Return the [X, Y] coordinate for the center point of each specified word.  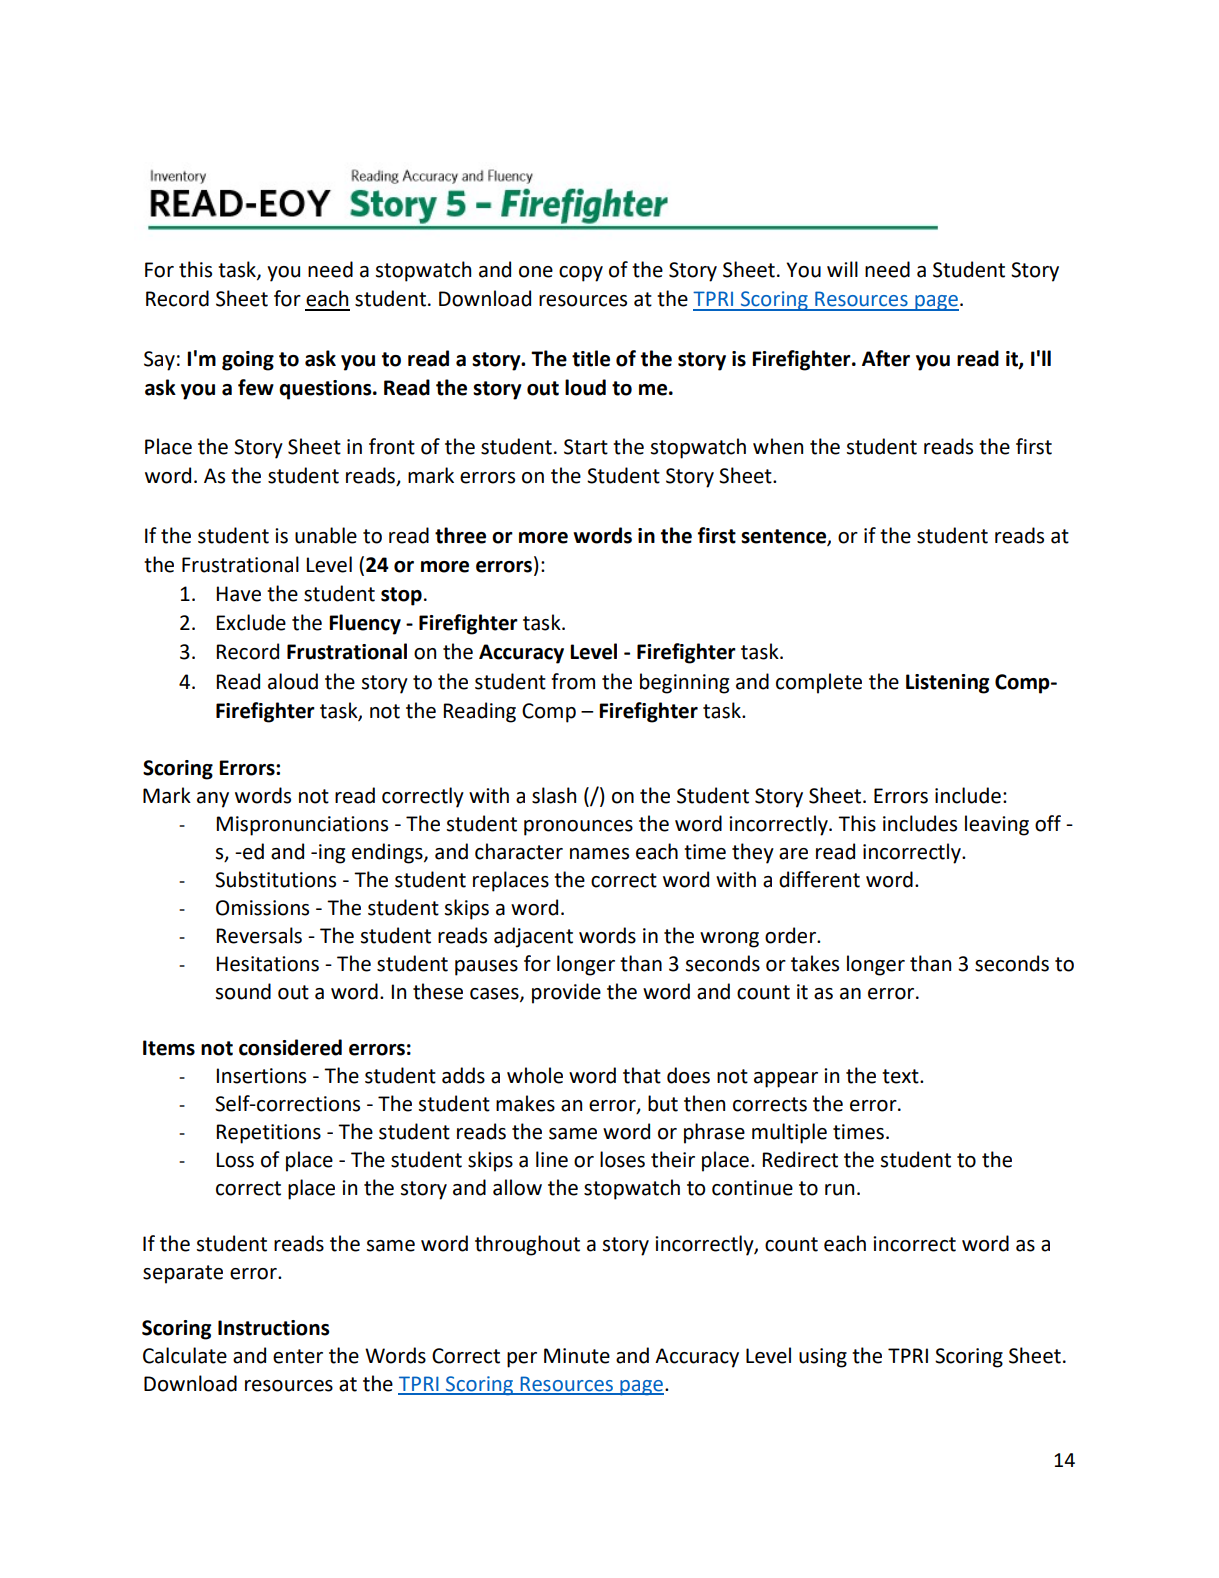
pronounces [578, 828]
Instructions [274, 1328]
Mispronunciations [302, 826]
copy [581, 274]
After [886, 358]
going [248, 361]
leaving [997, 825]
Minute [577, 1356]
